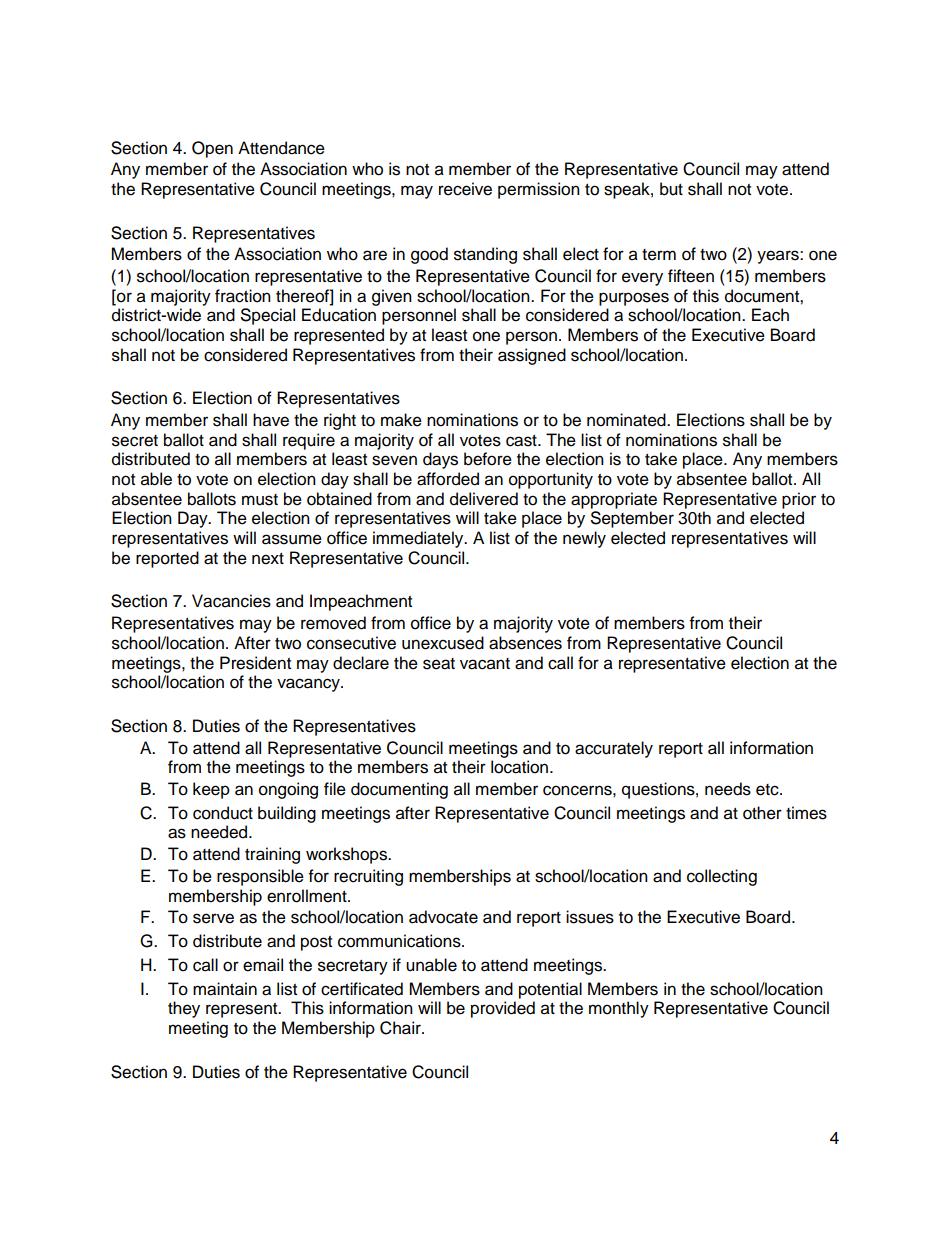 Image resolution: width=952 pixels, height=1233 pixels. What do you see at coordinates (525, 643) in the page?
I see `absences` at bounding box center [525, 643].
